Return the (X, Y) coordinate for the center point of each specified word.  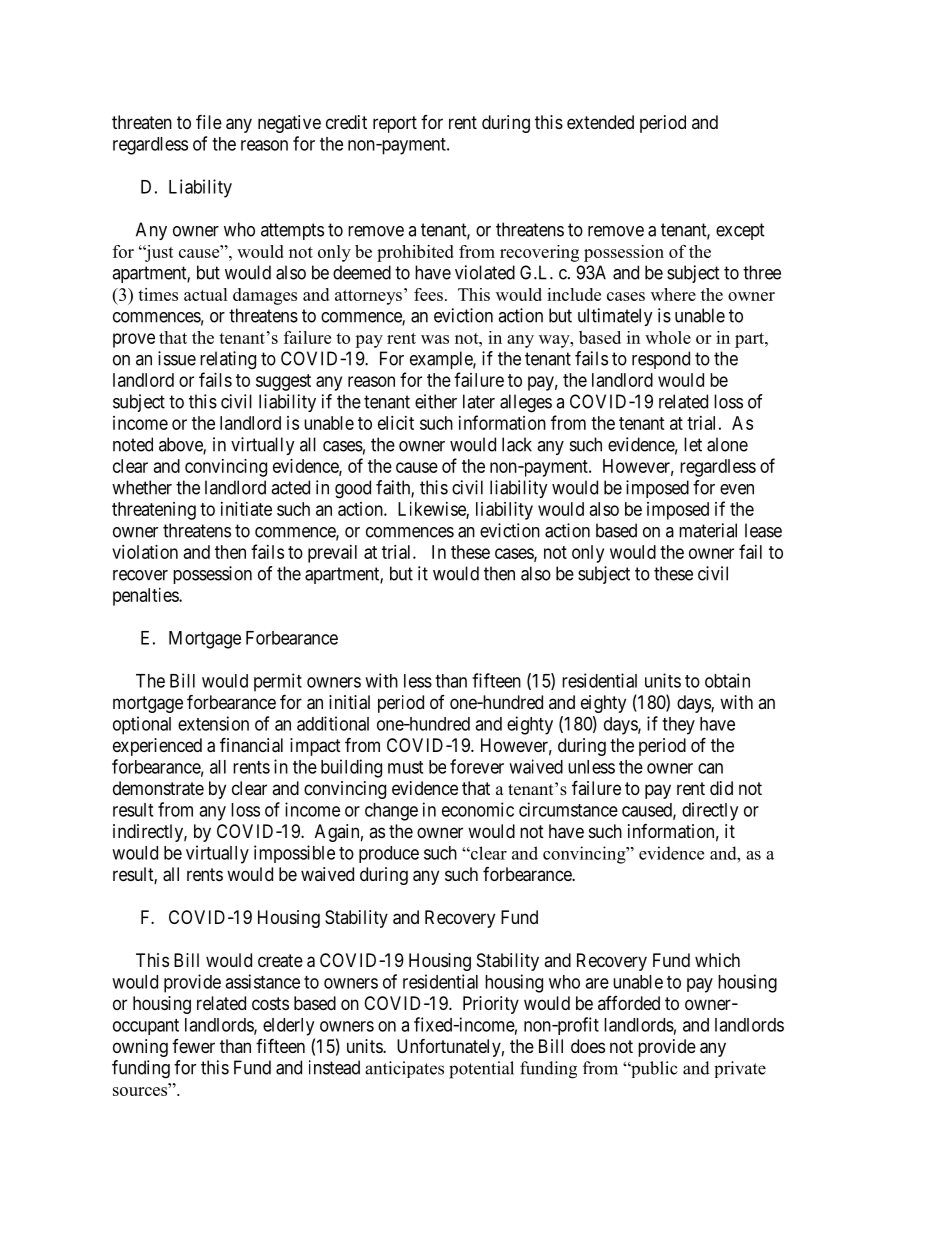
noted (133, 444)
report (395, 124)
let (693, 444)
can (710, 768)
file (209, 121)
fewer (193, 1046)
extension (213, 723)
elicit (396, 423)
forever (477, 766)
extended (600, 122)
